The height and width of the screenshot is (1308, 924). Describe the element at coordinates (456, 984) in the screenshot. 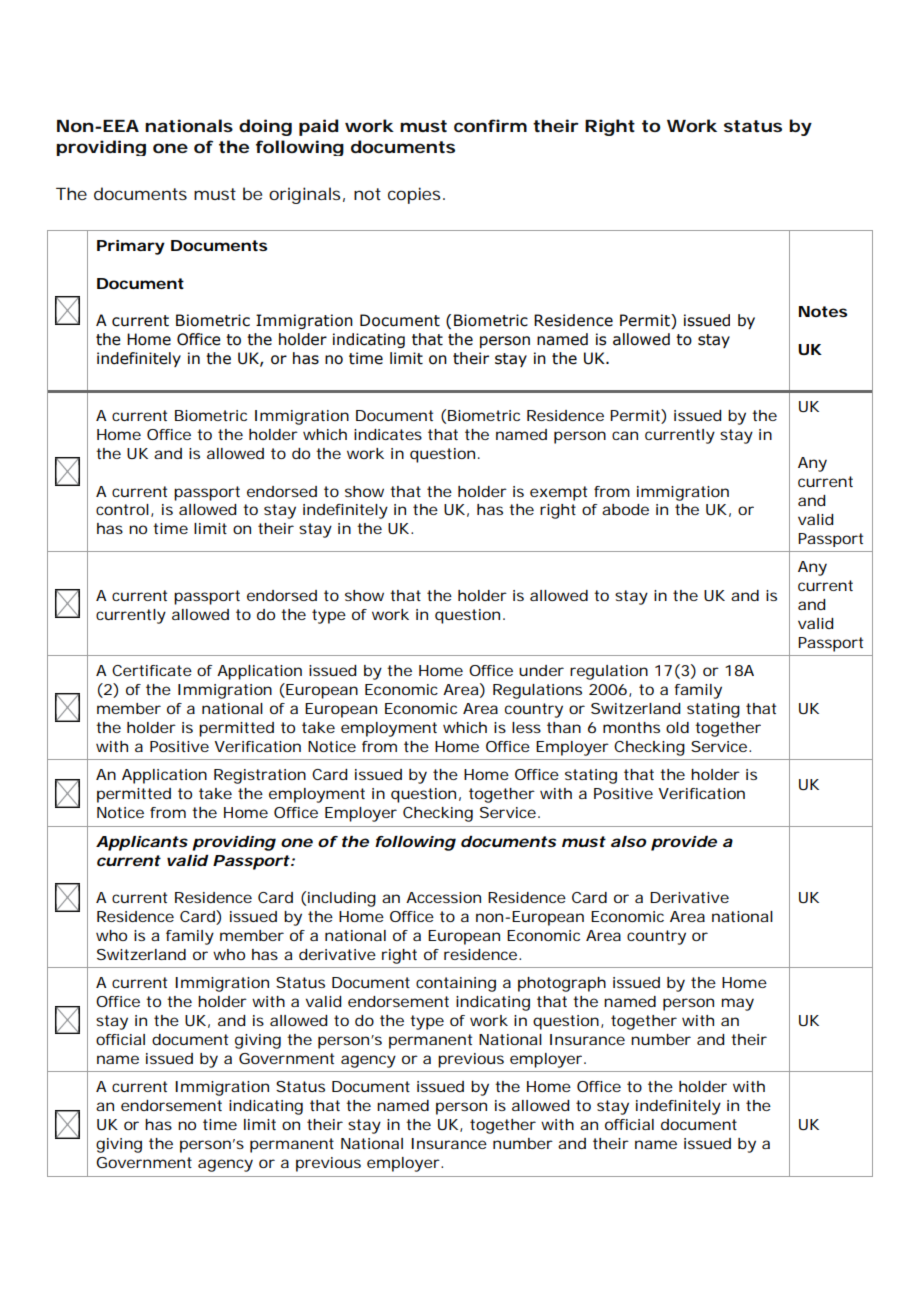

I see `containing` at that location.
